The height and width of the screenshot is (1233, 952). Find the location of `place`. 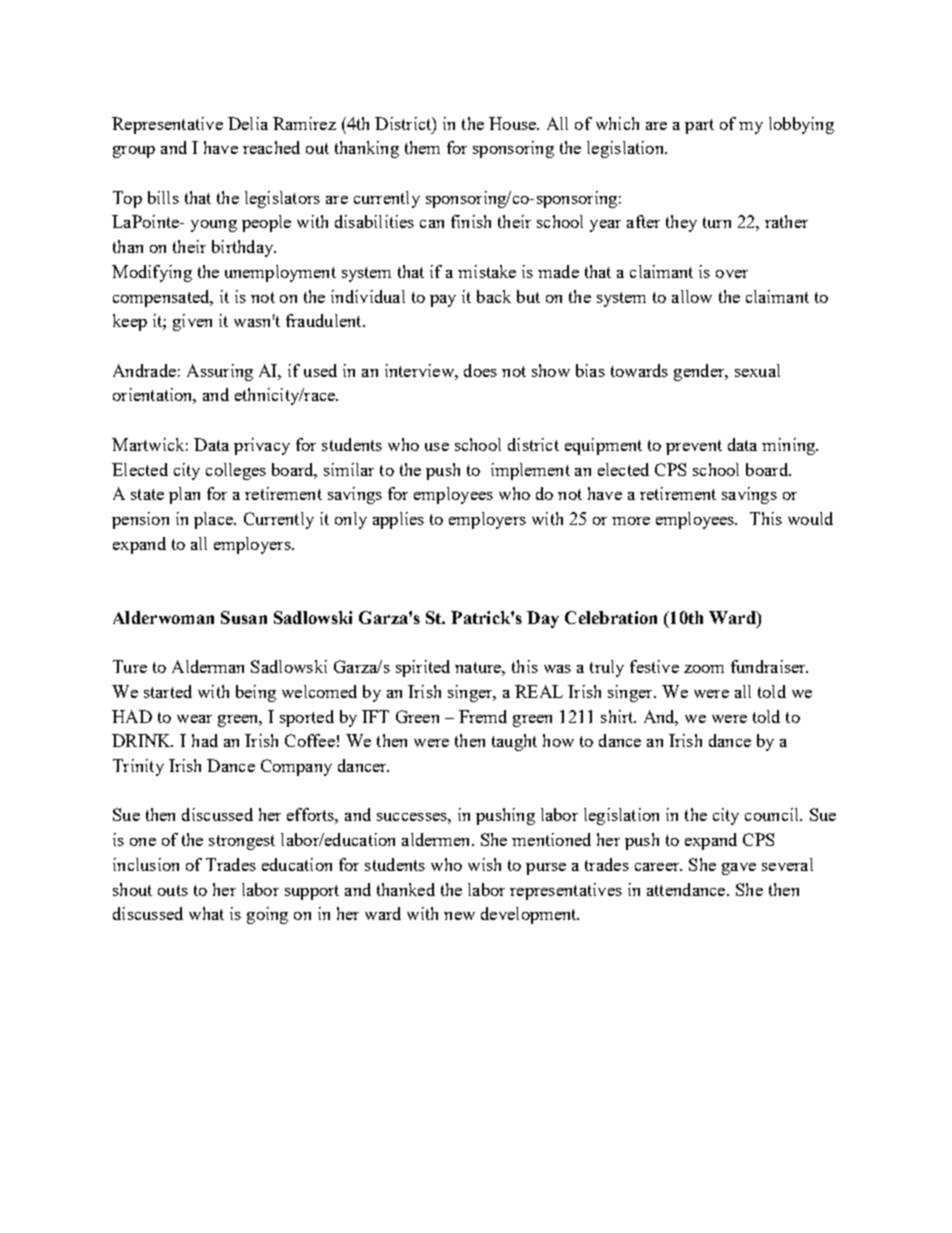

place is located at coordinates (214, 520).
